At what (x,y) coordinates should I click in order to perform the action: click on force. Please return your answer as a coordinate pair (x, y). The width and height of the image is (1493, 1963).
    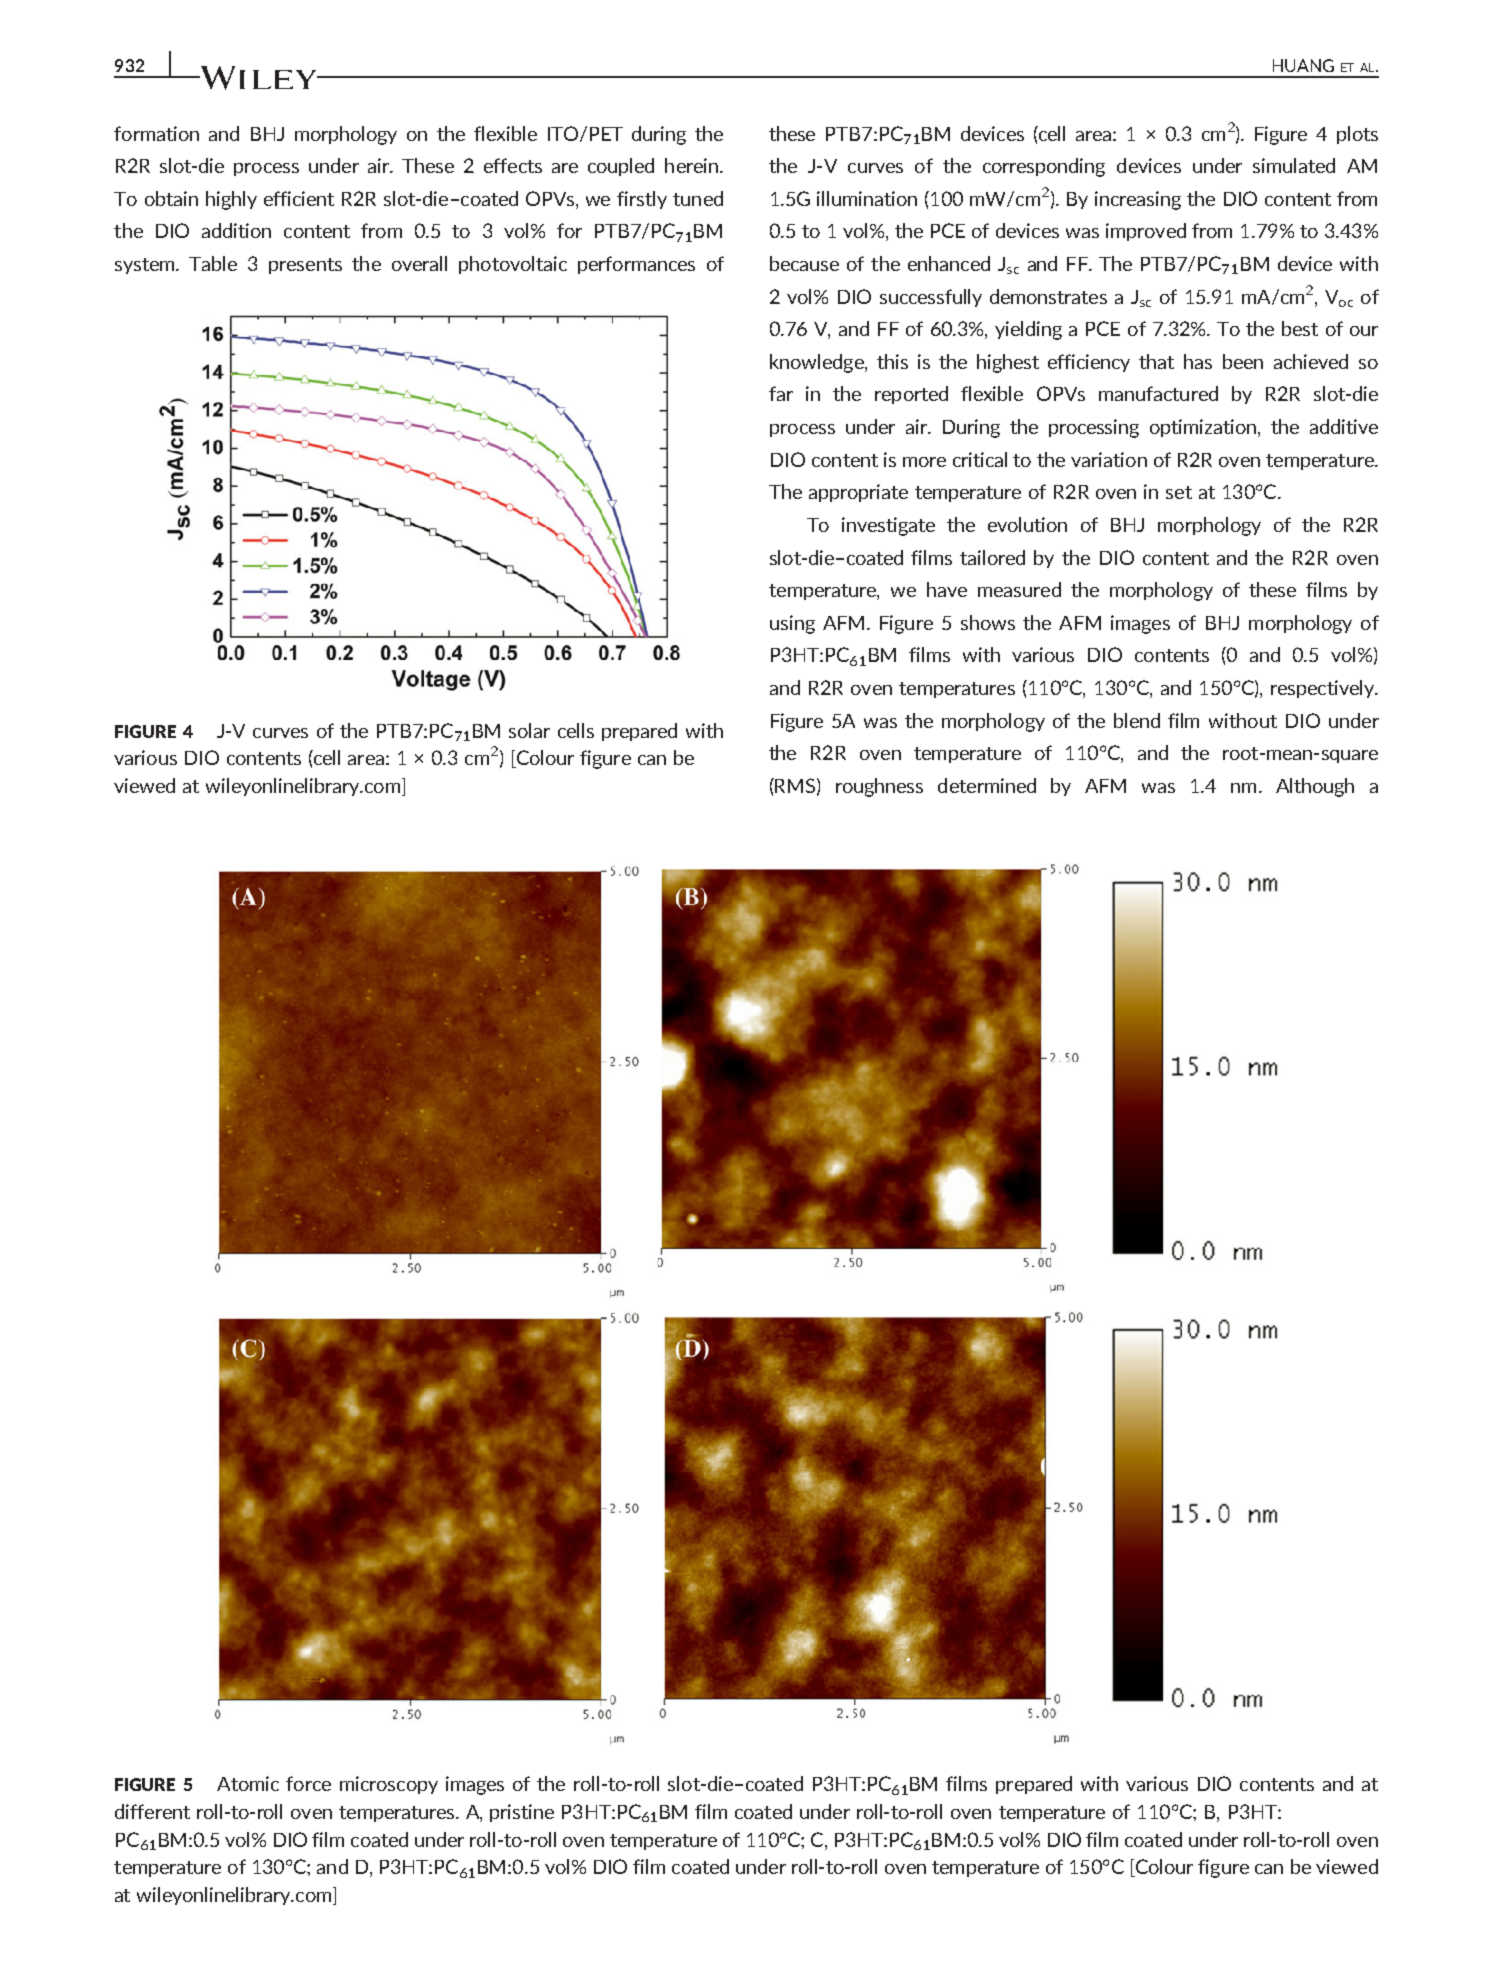
    Looking at the image, I should click on (308, 1783).
